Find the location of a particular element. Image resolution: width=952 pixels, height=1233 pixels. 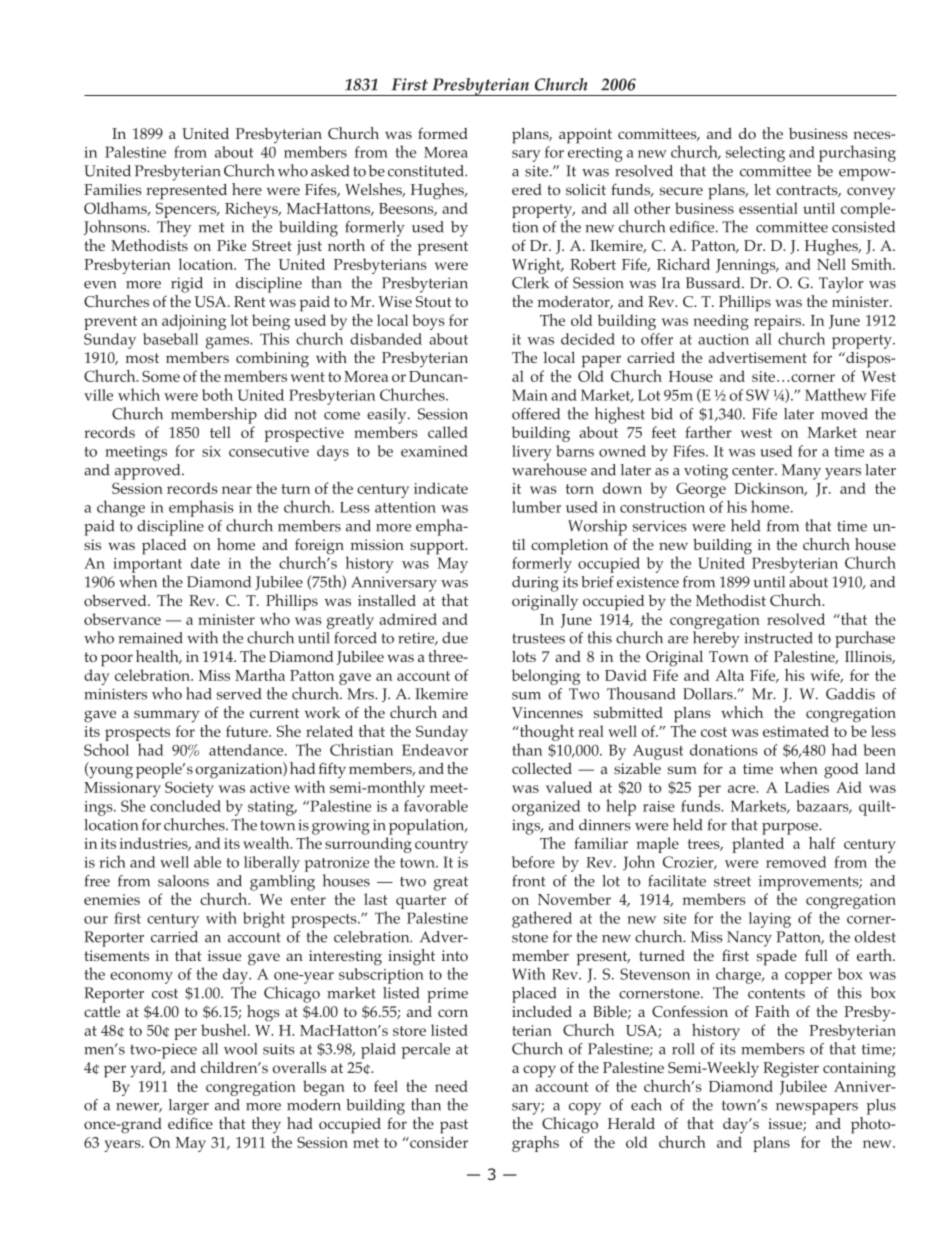

due is located at coordinates (455, 638).
